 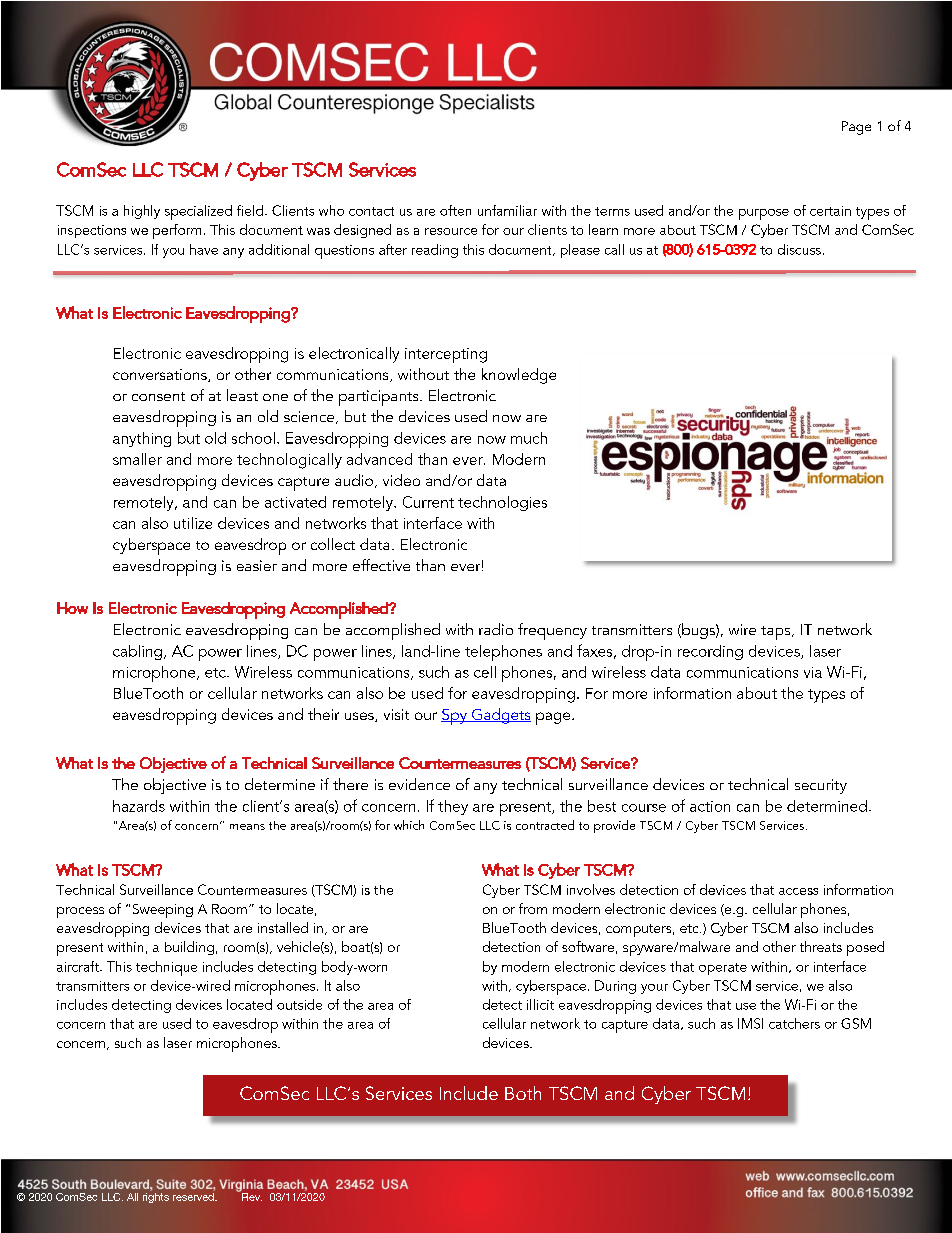 I want to click on Sweeping, so click(x=163, y=911).
